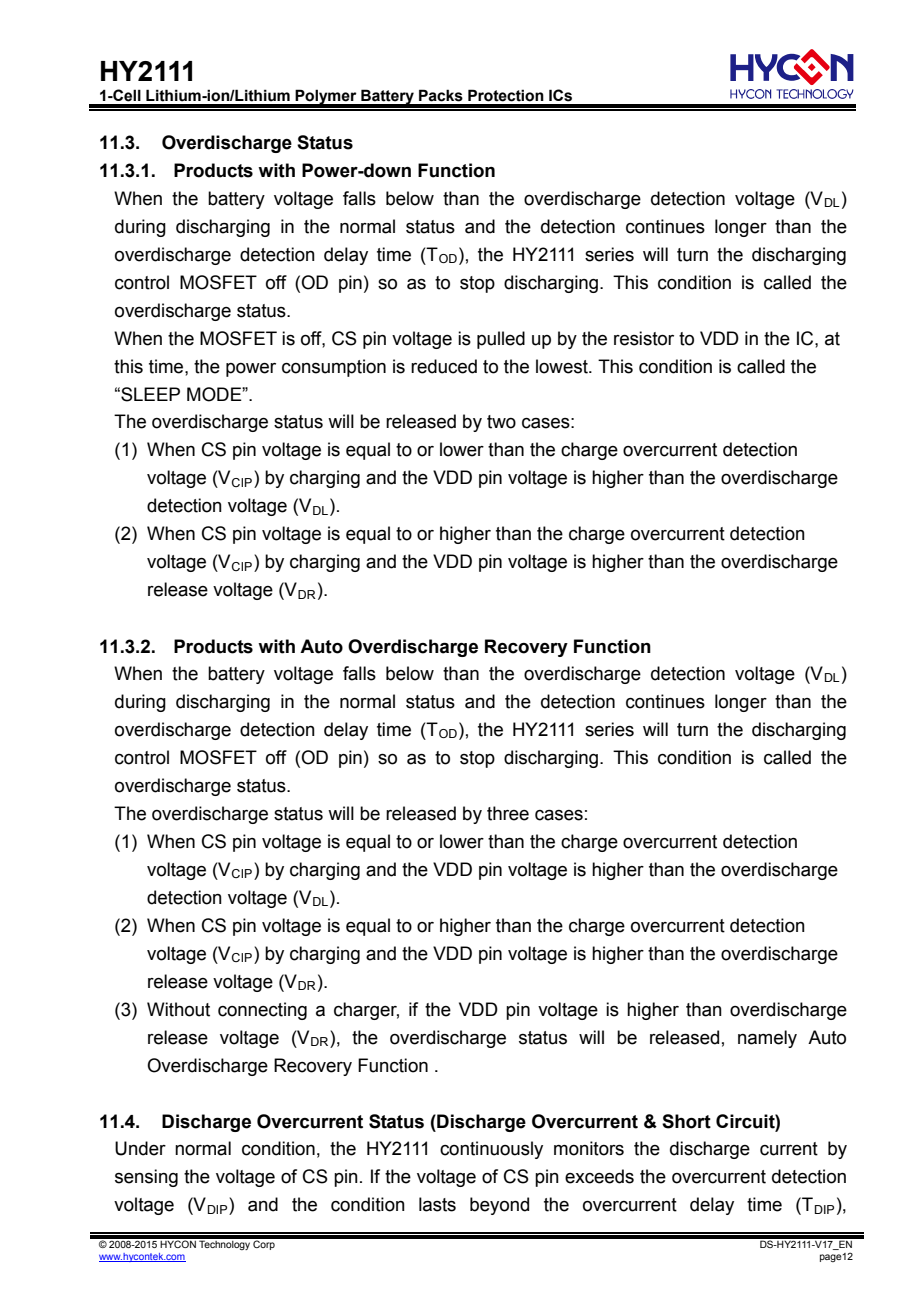 Image resolution: width=924 pixels, height=1308 pixels. What do you see at coordinates (644, 338) in the page?
I see `resistor` at bounding box center [644, 338].
